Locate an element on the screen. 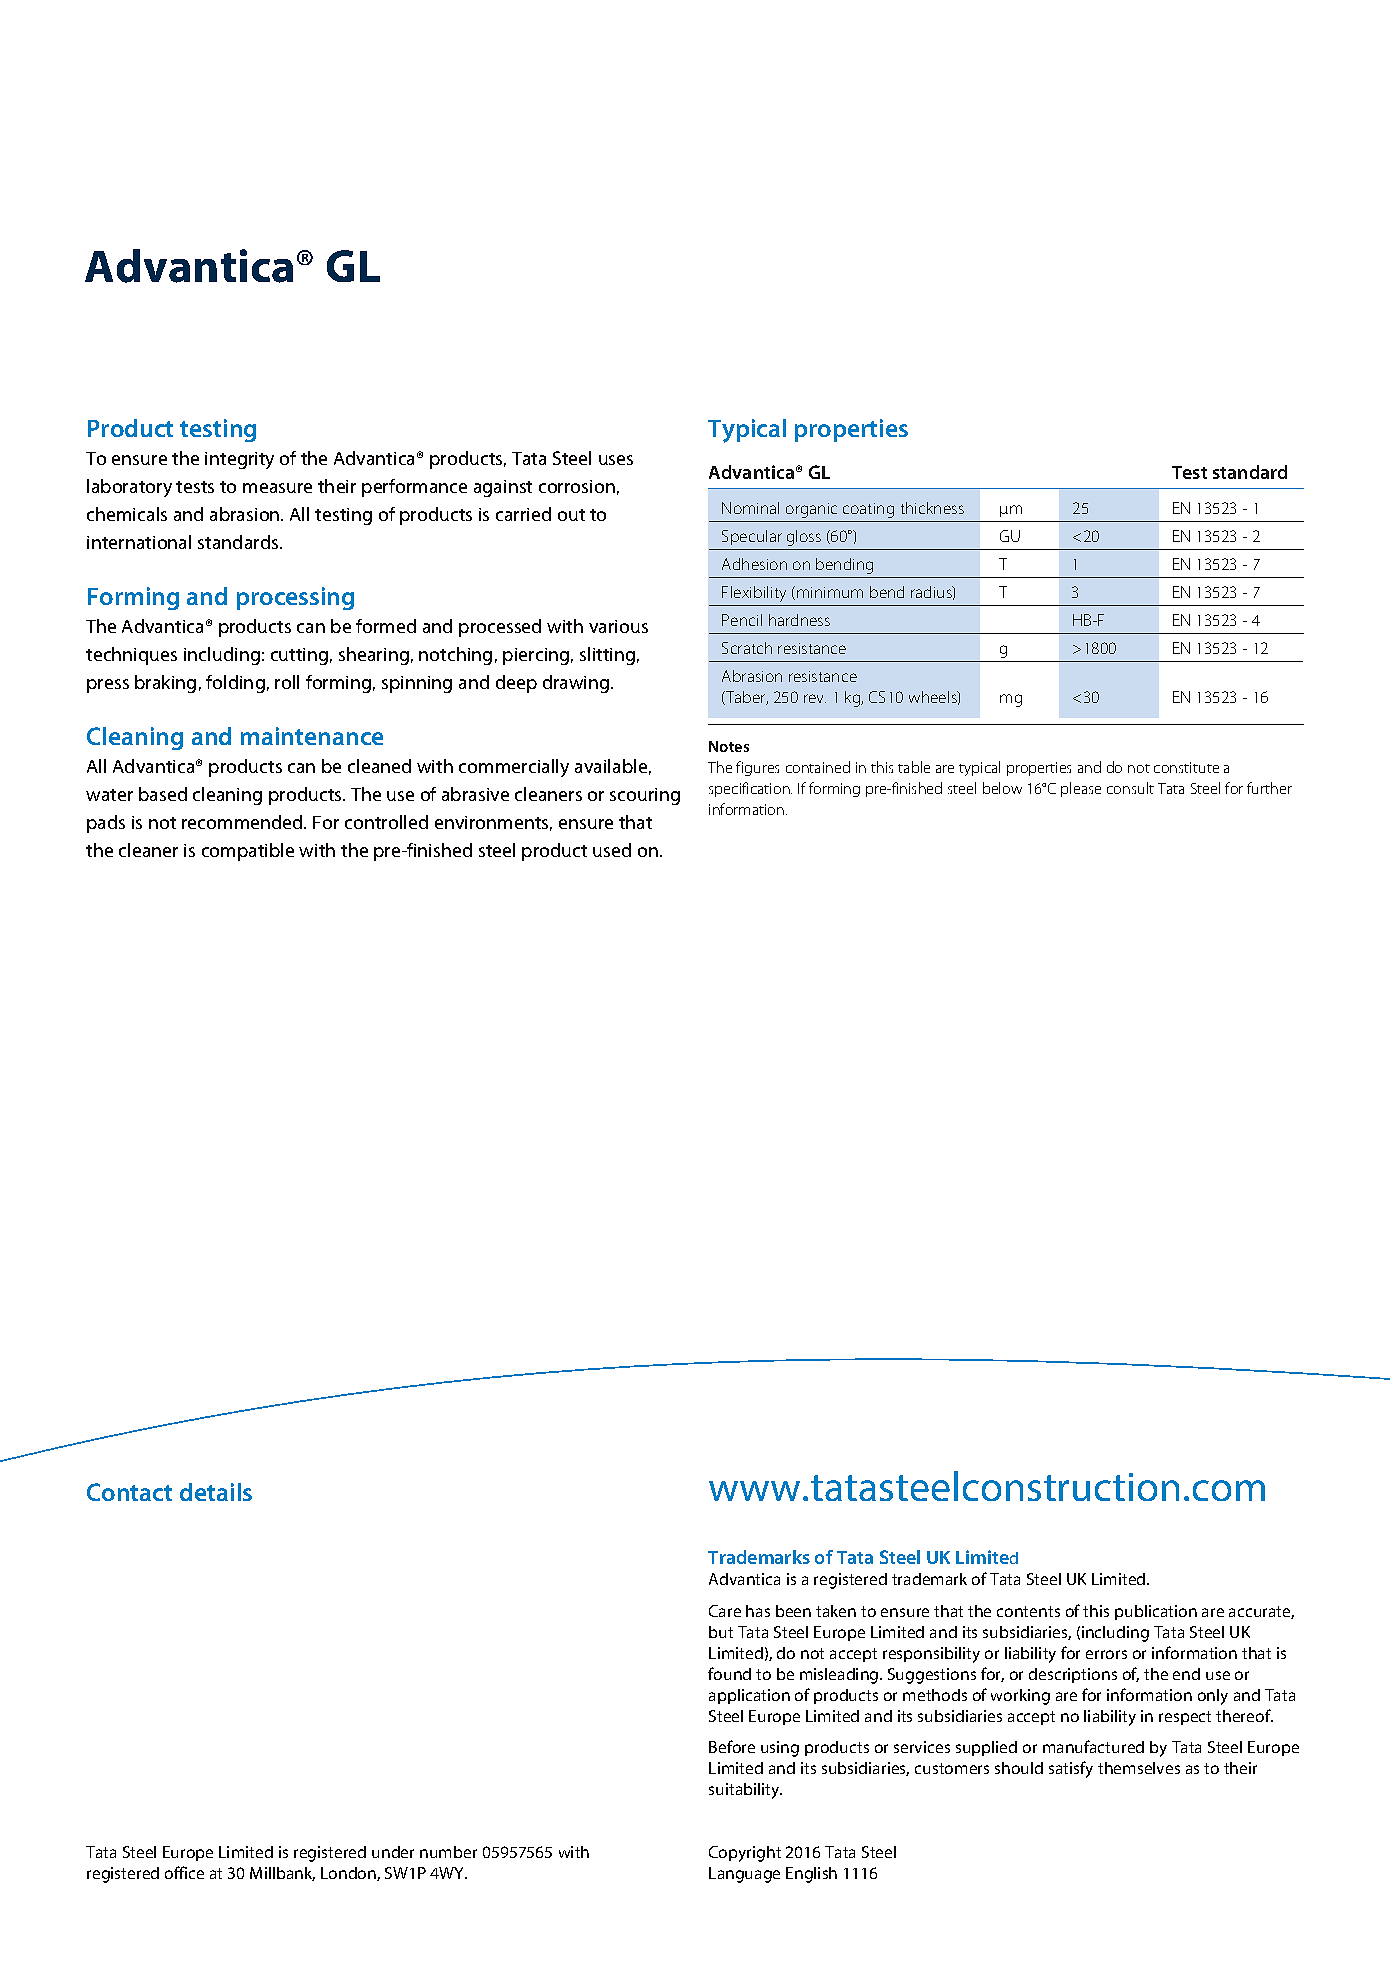 This screenshot has width=1390, height=1966. themselves is located at coordinates (1139, 1768).
